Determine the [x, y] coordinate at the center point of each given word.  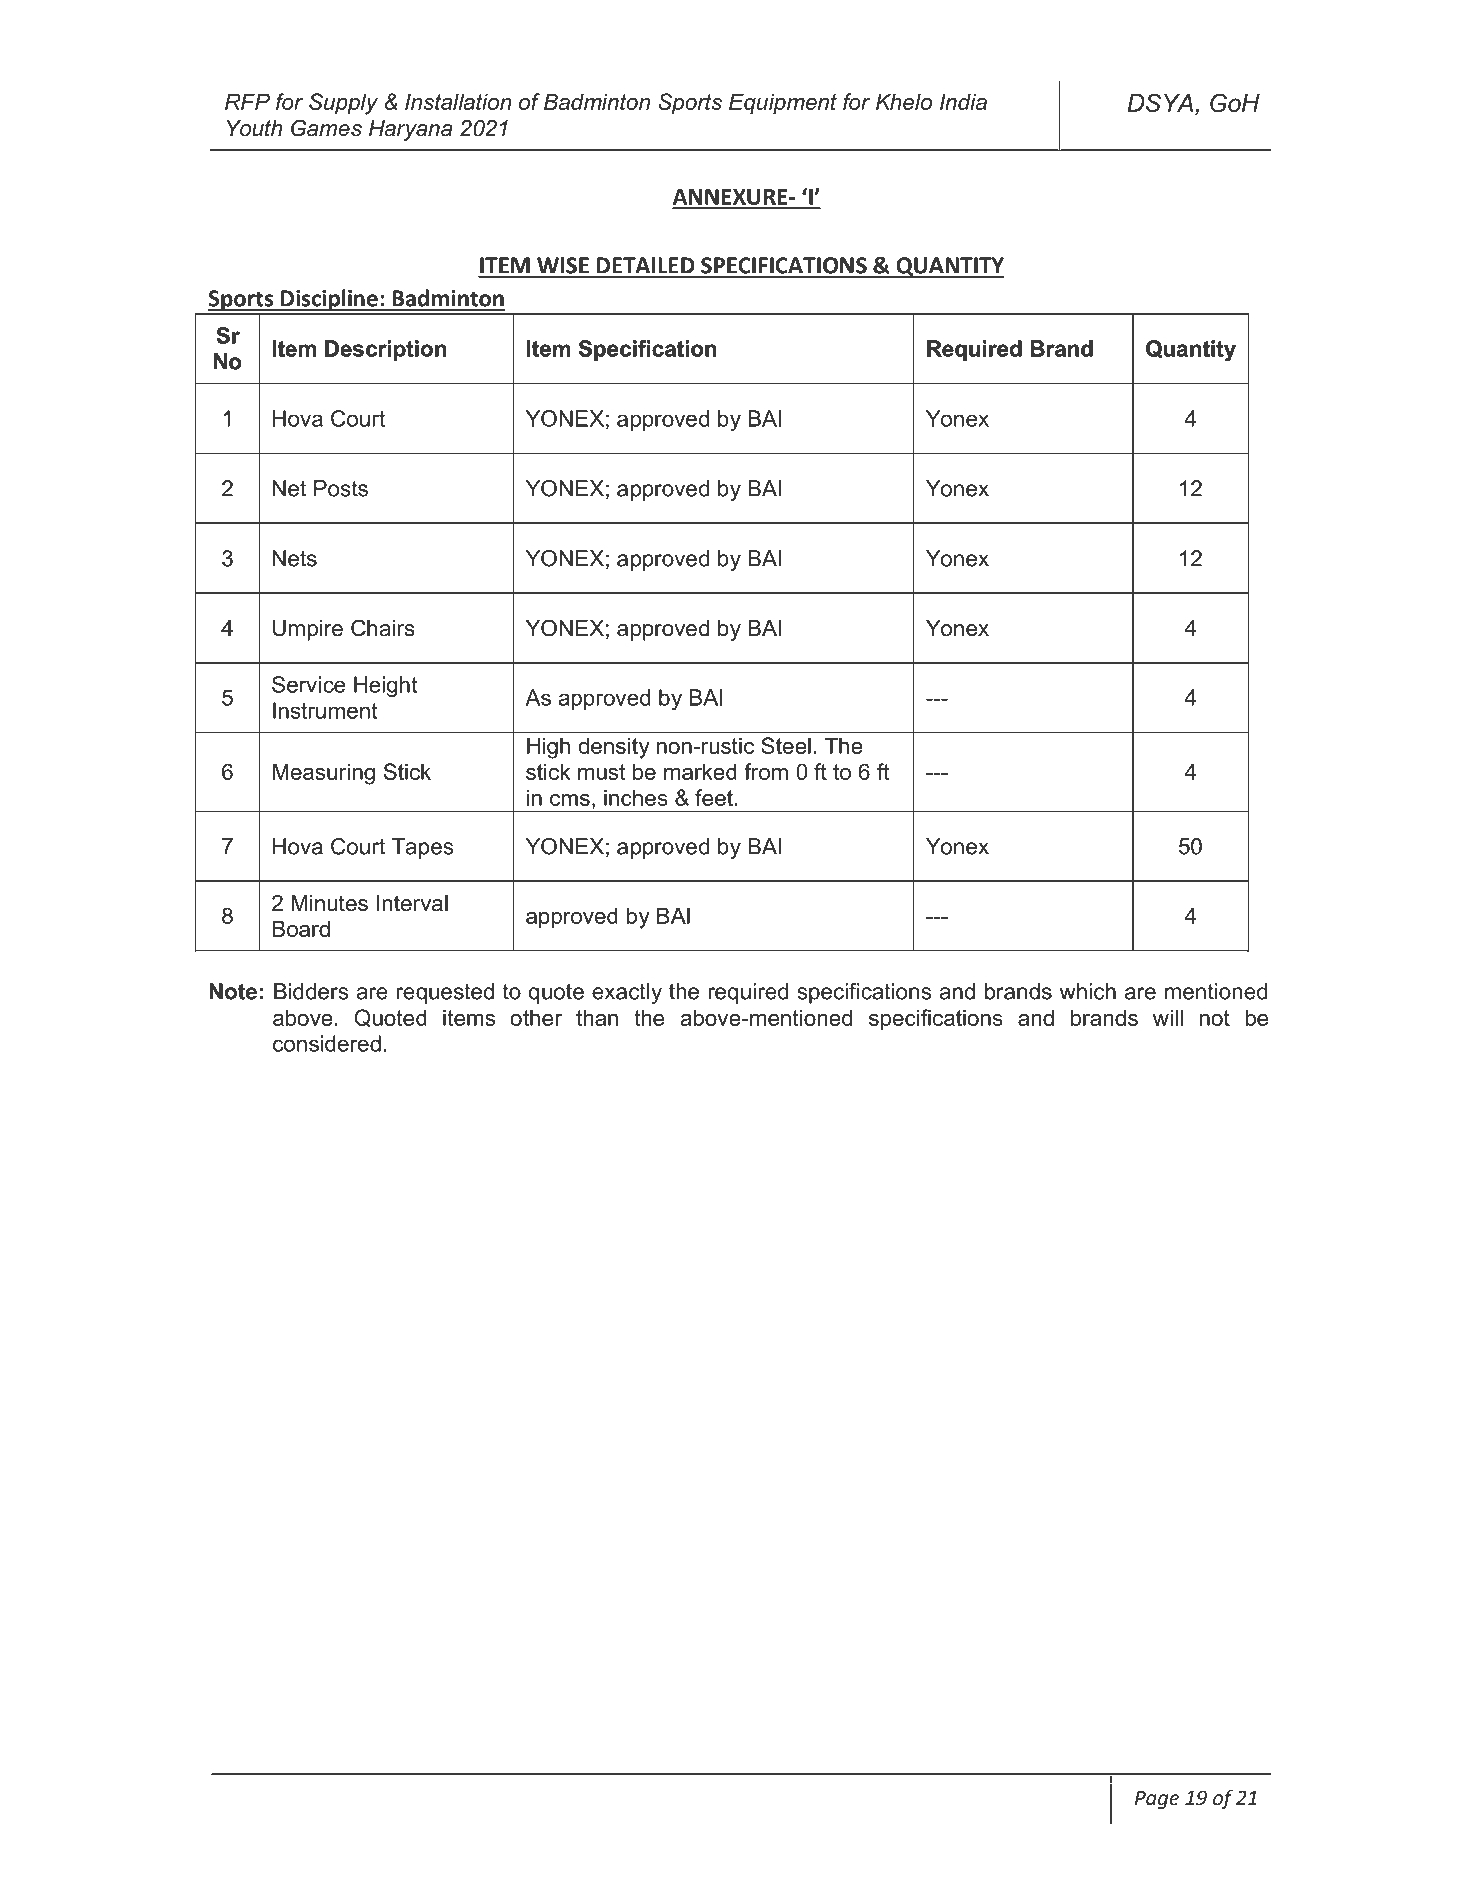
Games [326, 128]
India [963, 101]
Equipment [783, 104]
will [1168, 1017]
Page [1157, 1800]
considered [327, 1043]
